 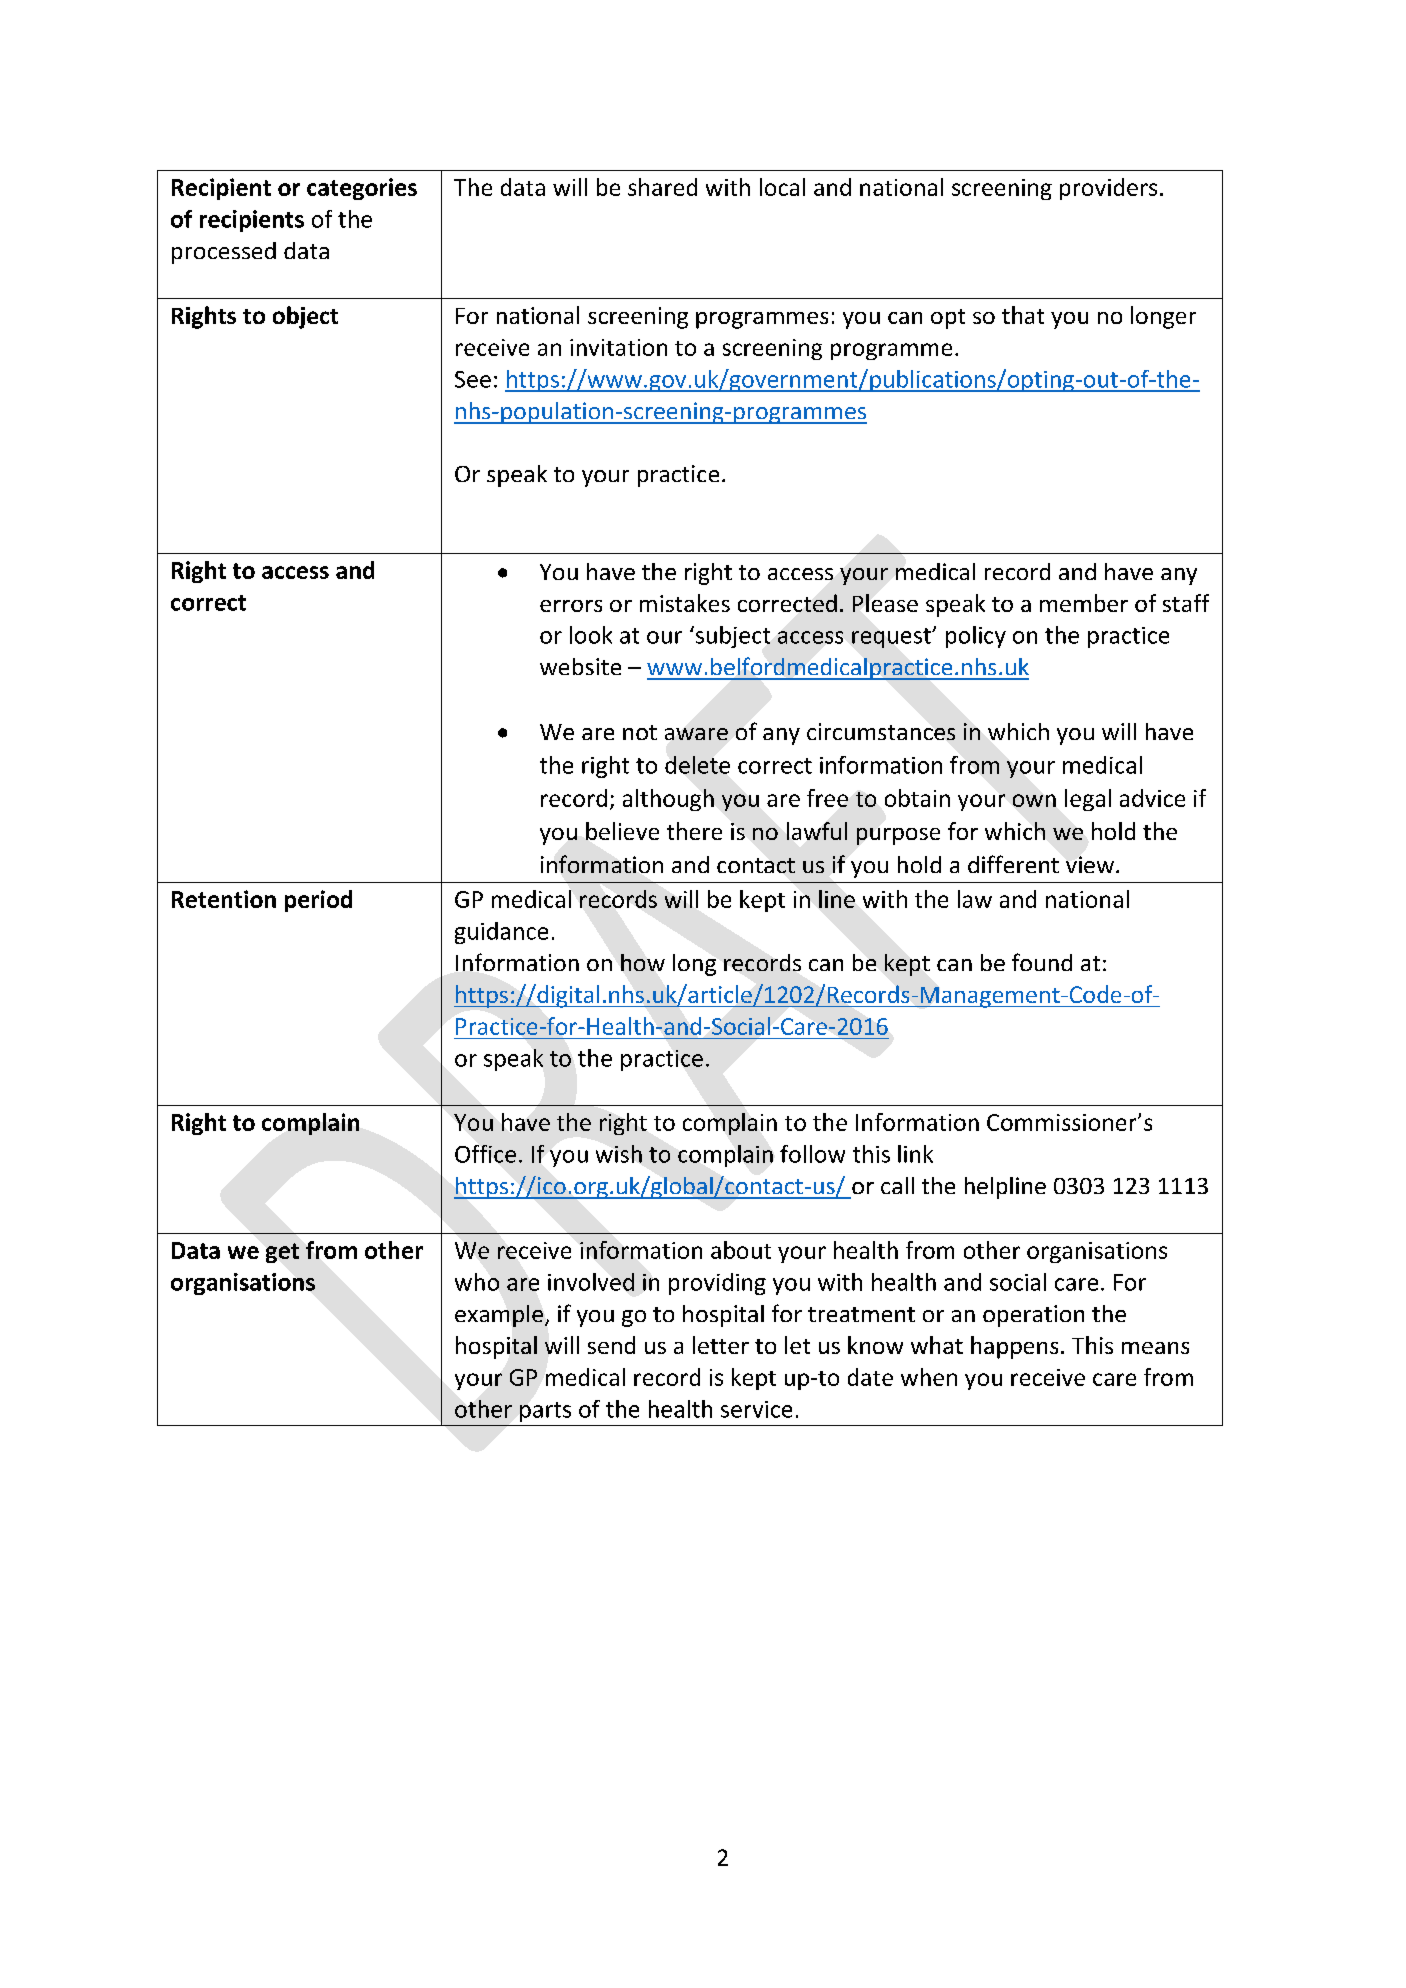 What do you see at coordinates (662, 187) in the screenshot?
I see `shared` at bounding box center [662, 187].
